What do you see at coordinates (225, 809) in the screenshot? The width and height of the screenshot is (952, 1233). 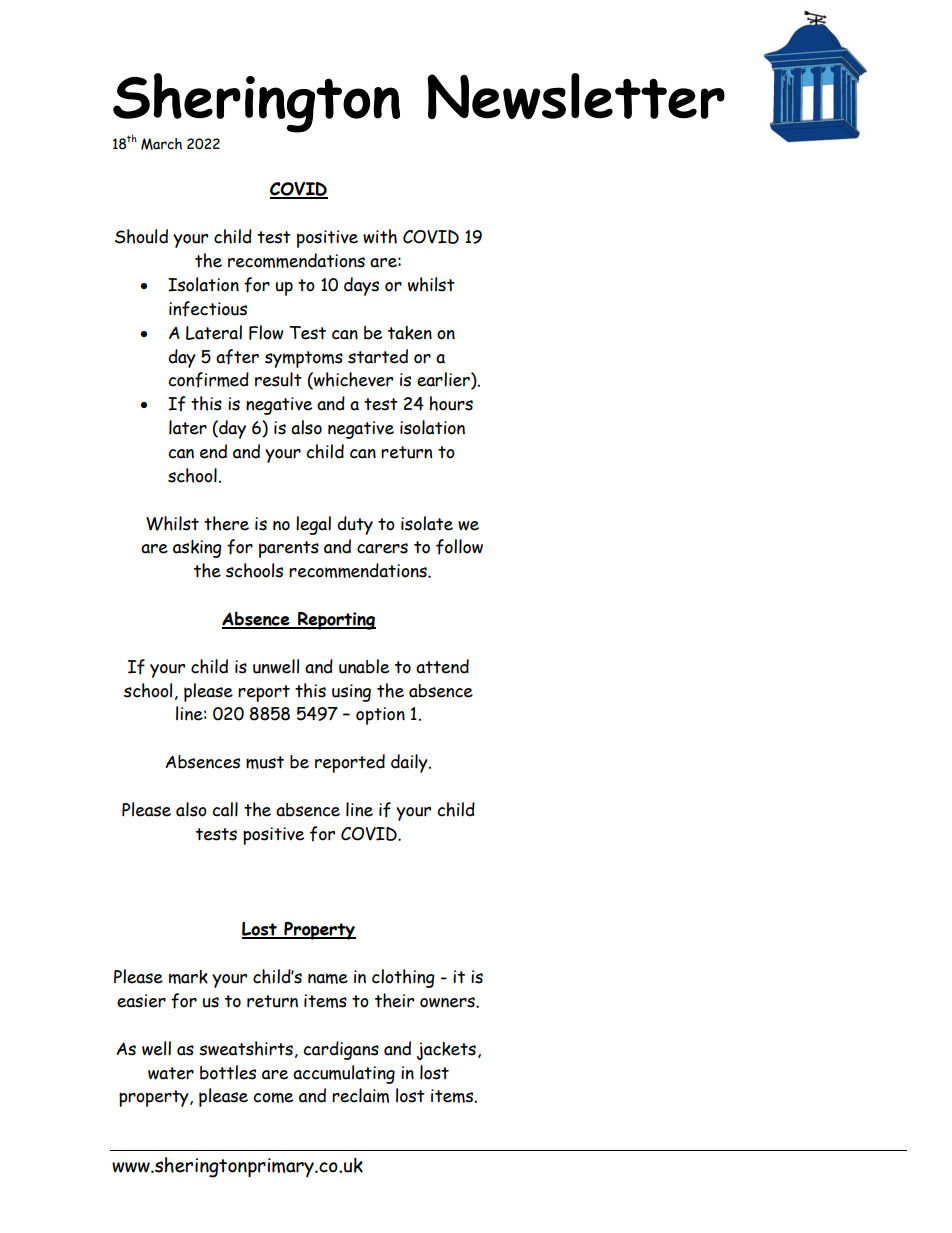 I see `call` at bounding box center [225, 809].
